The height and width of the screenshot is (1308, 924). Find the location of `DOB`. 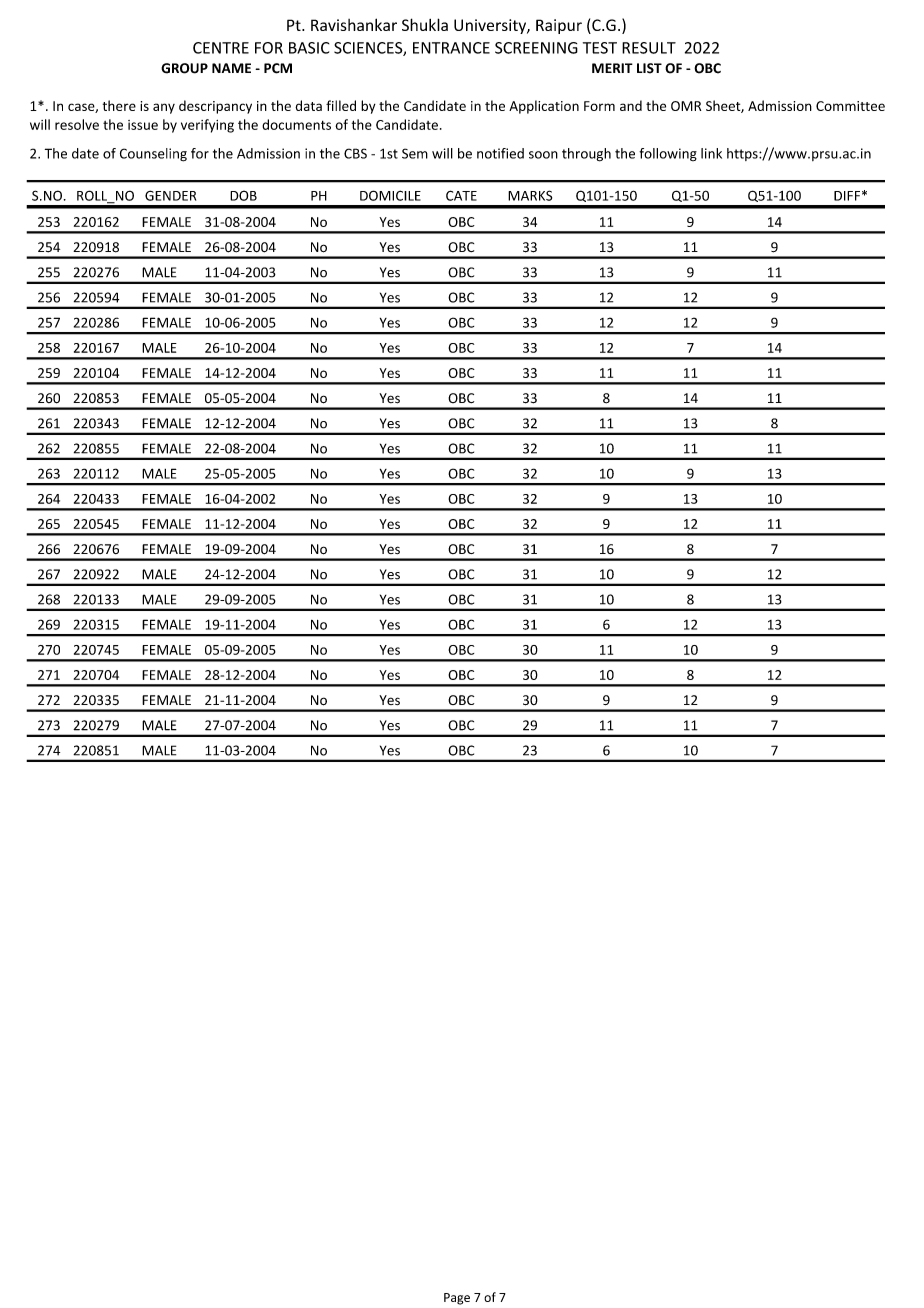

DOB is located at coordinates (243, 195).
